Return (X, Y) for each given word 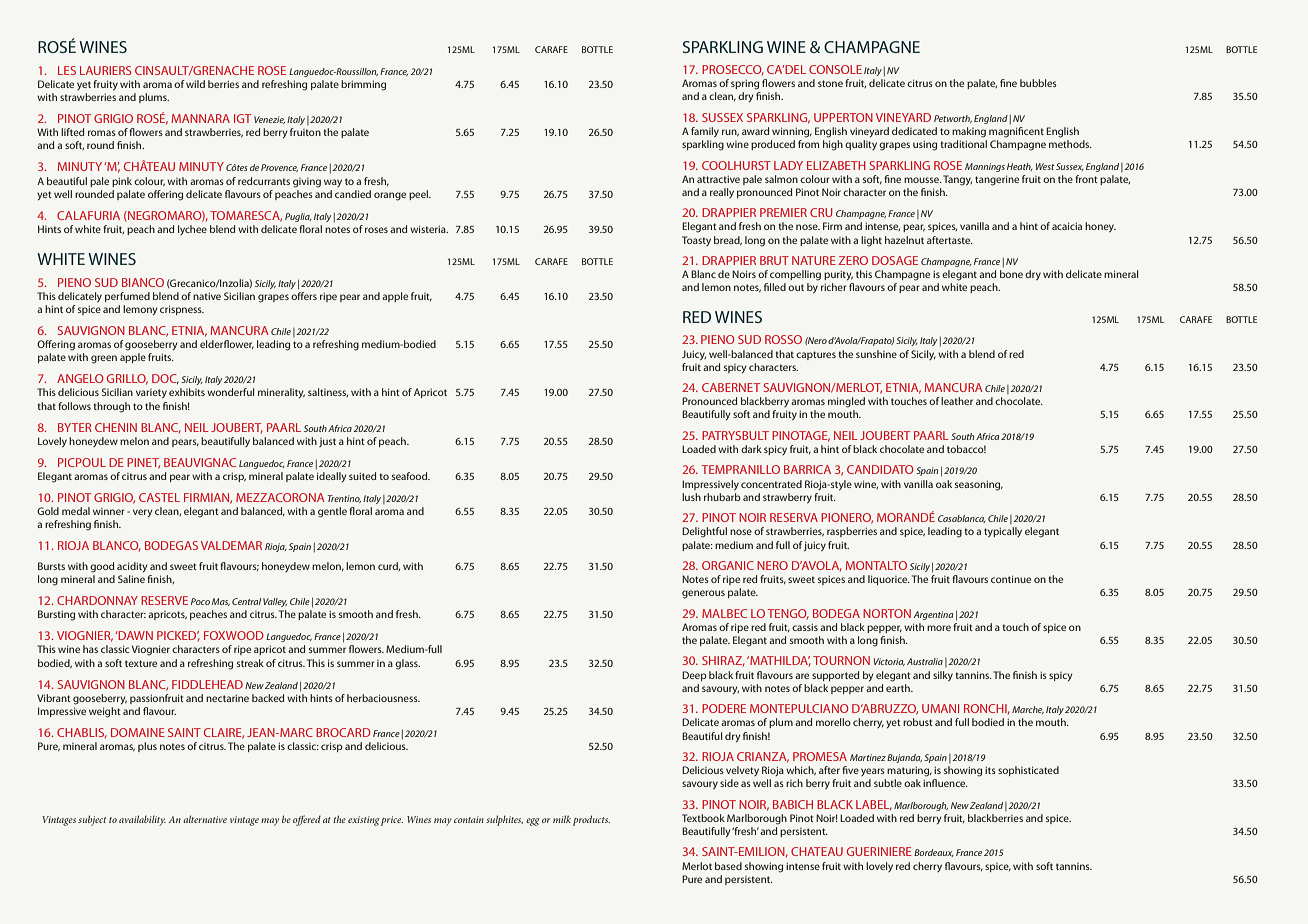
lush (691, 497)
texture (141, 663)
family (705, 132)
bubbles (1038, 83)
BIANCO (143, 282)
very (142, 513)
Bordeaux (934, 853)
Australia (925, 661)
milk (562, 819)
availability (142, 820)
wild (195, 84)
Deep (694, 676)
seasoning (979, 485)
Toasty (696, 241)
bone (1011, 274)
